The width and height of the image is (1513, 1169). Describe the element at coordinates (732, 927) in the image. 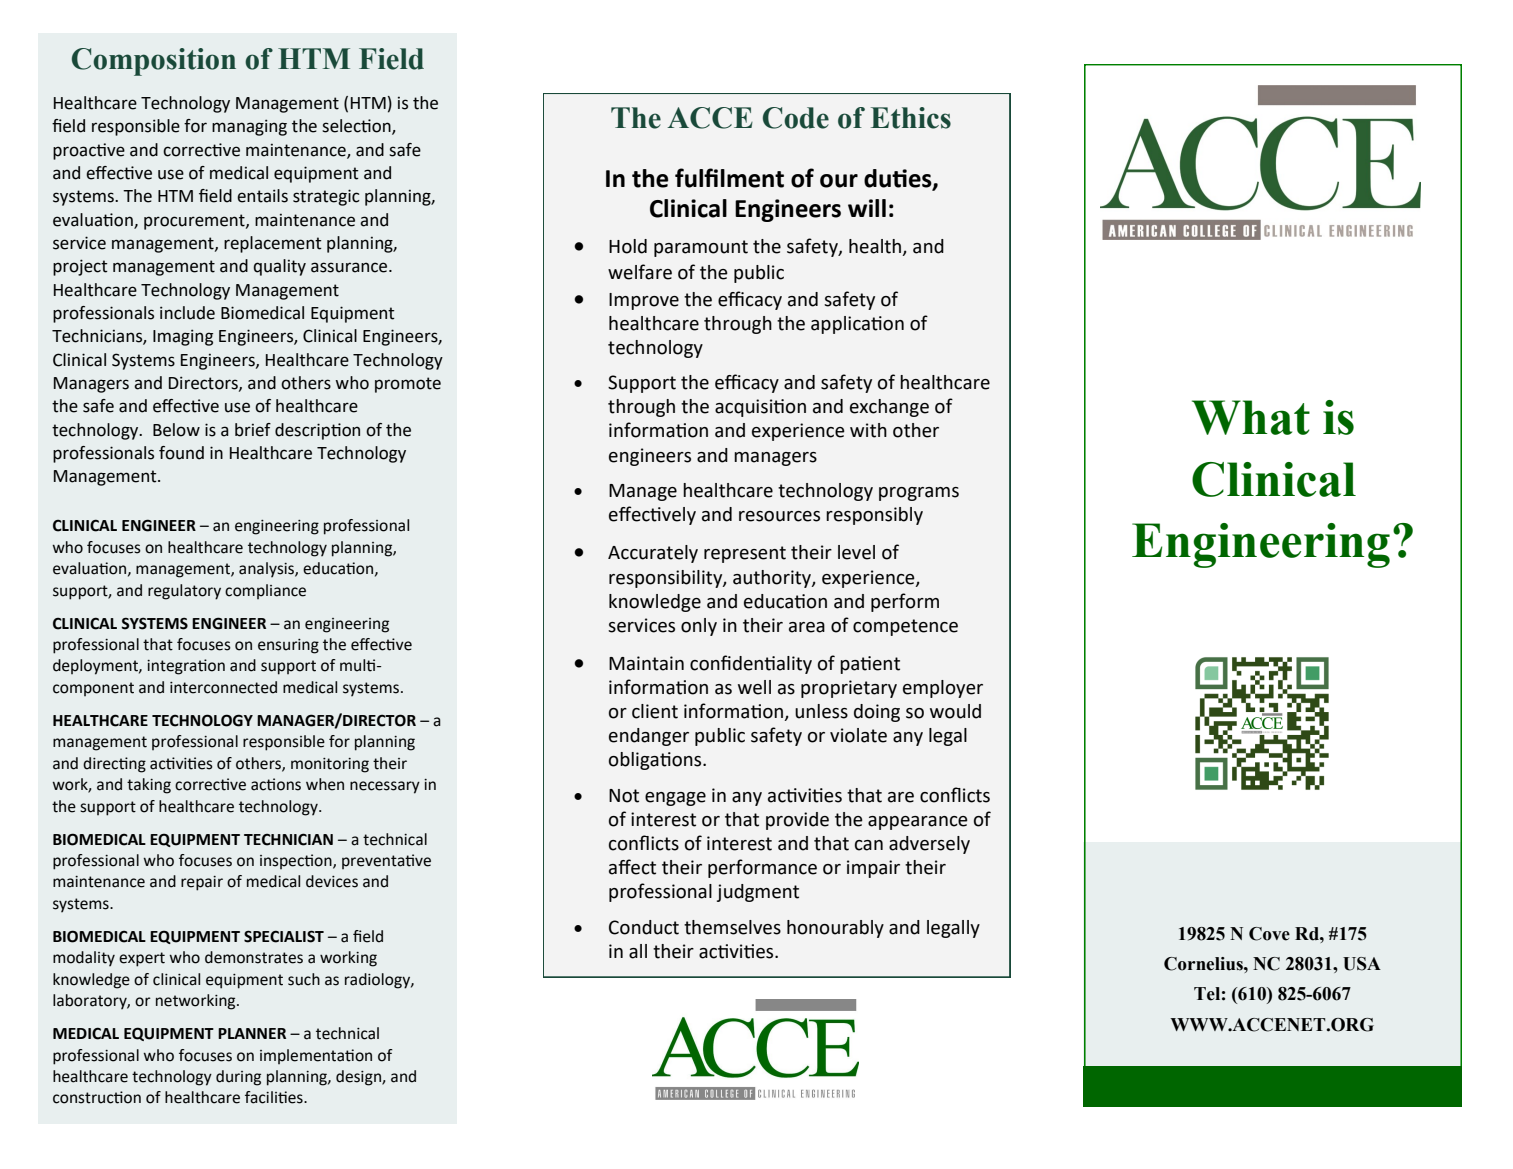

I see `themselves` at that location.
